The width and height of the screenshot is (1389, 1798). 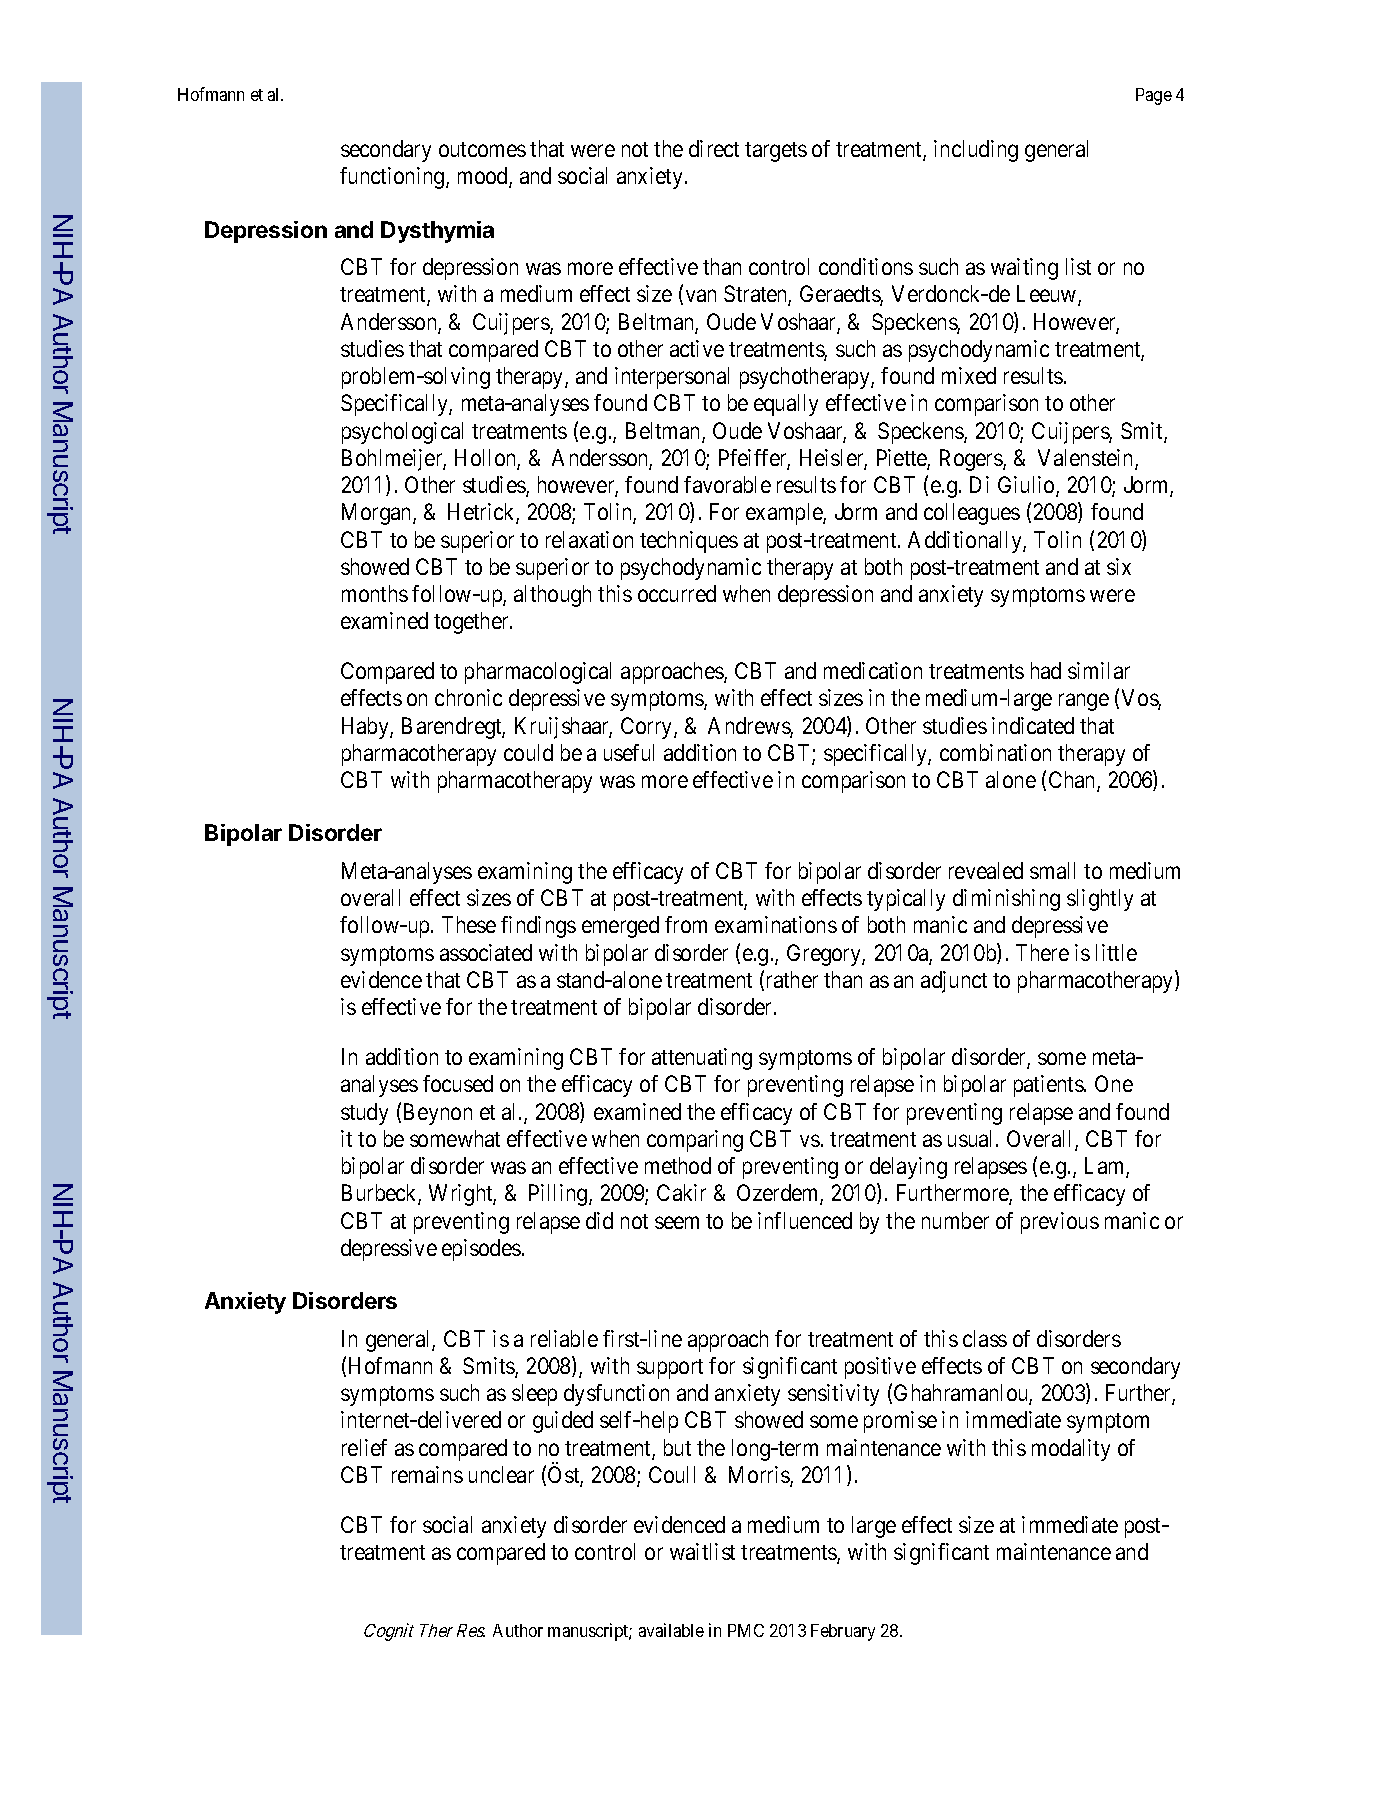 What do you see at coordinates (648, 728) in the screenshot?
I see `Corry` at bounding box center [648, 728].
